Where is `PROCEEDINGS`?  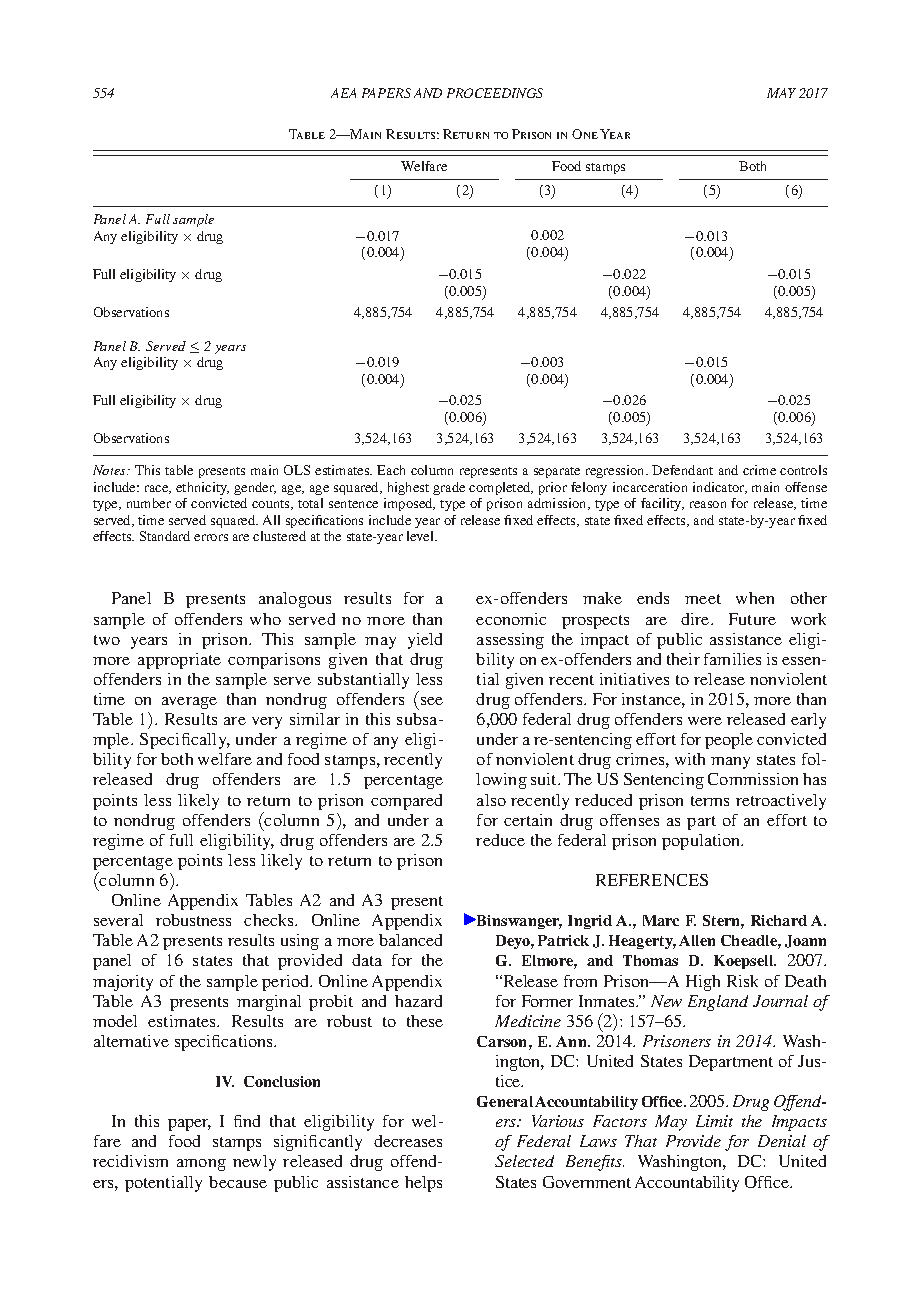 PROCEEDINGS is located at coordinates (495, 93).
